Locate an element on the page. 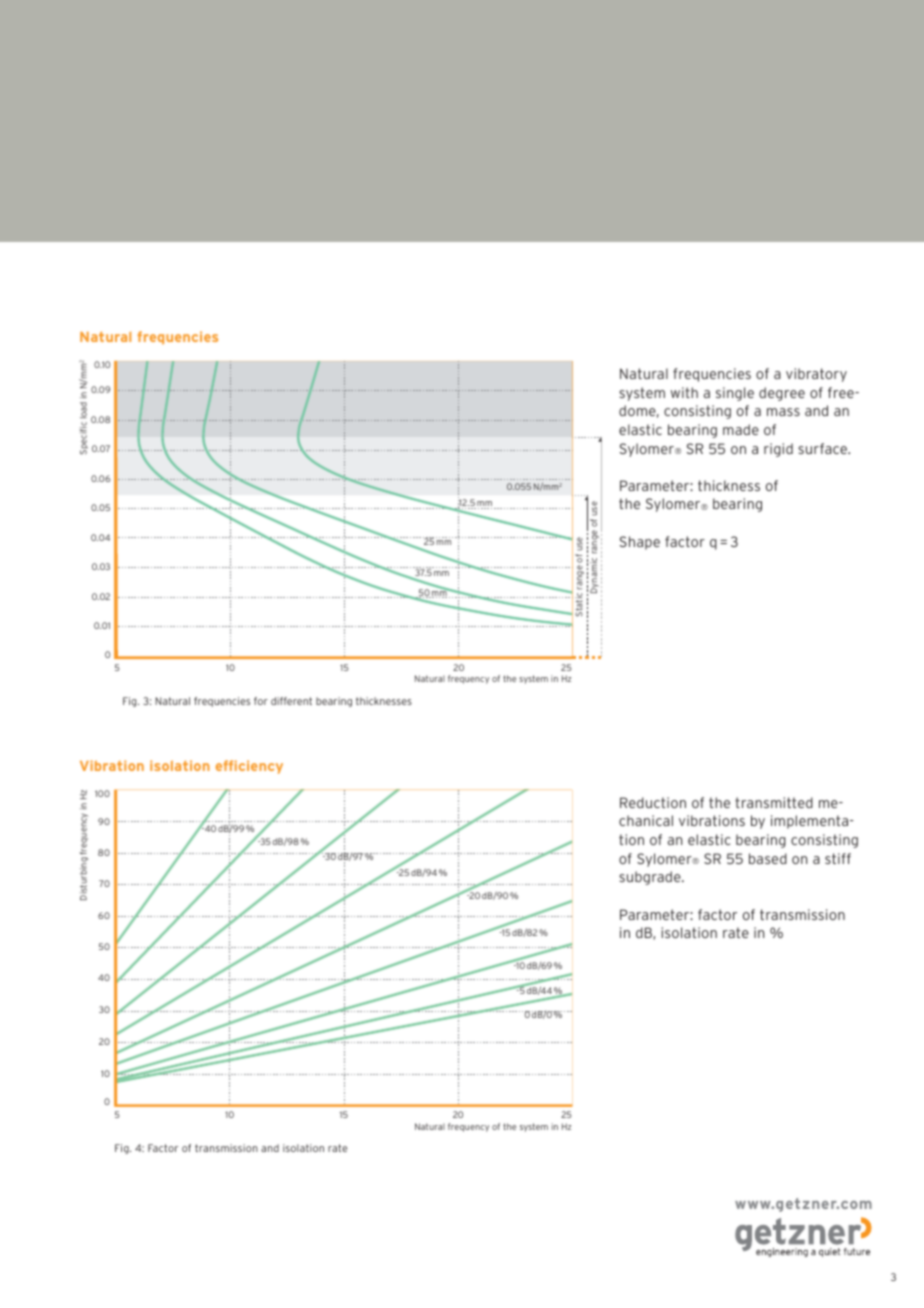 The image size is (924, 1308). subgrade is located at coordinates (651, 878).
